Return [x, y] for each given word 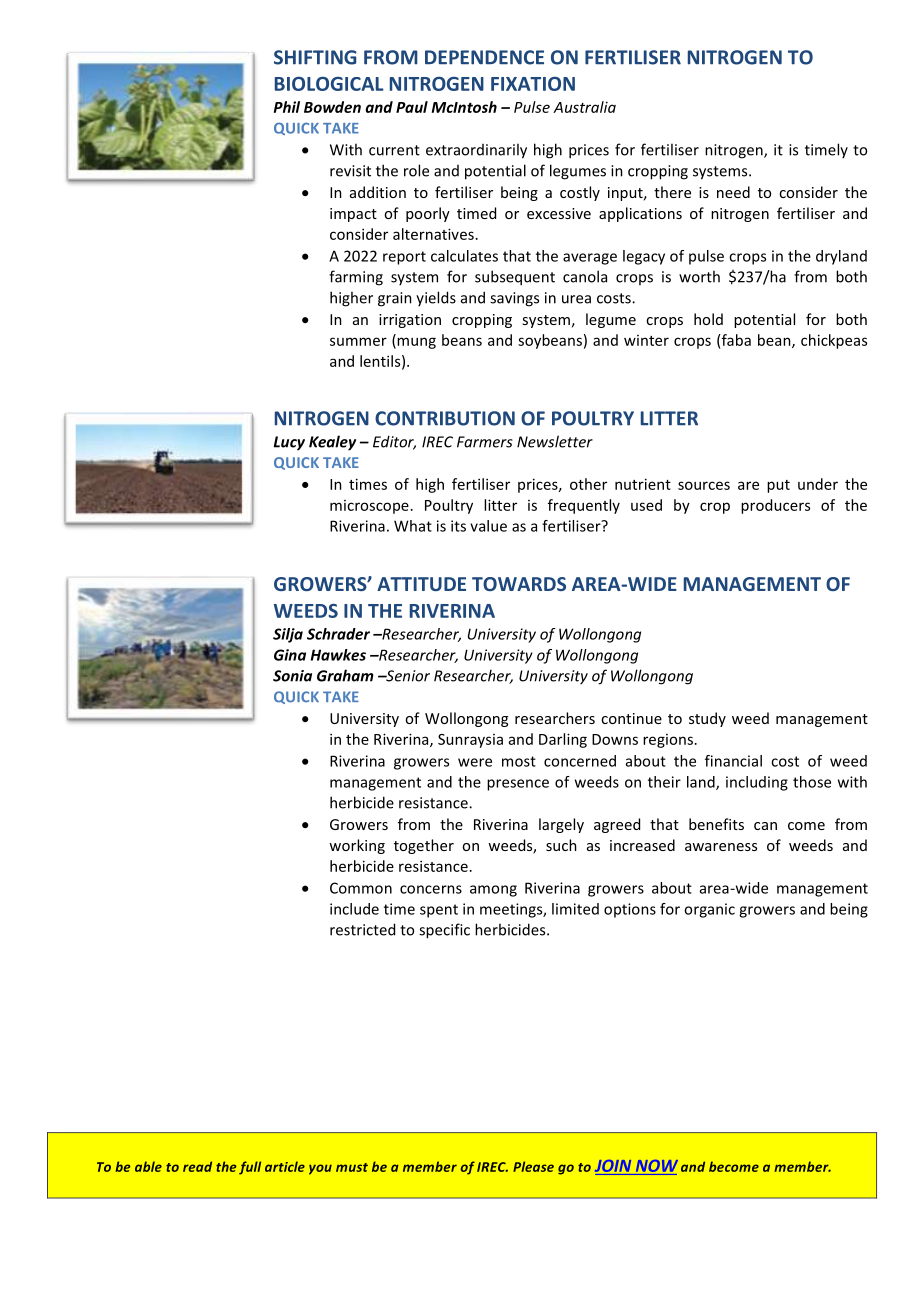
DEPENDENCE [484, 57]
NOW [657, 1166]
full [250, 1168]
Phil [287, 107]
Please [533, 1166]
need [733, 192]
